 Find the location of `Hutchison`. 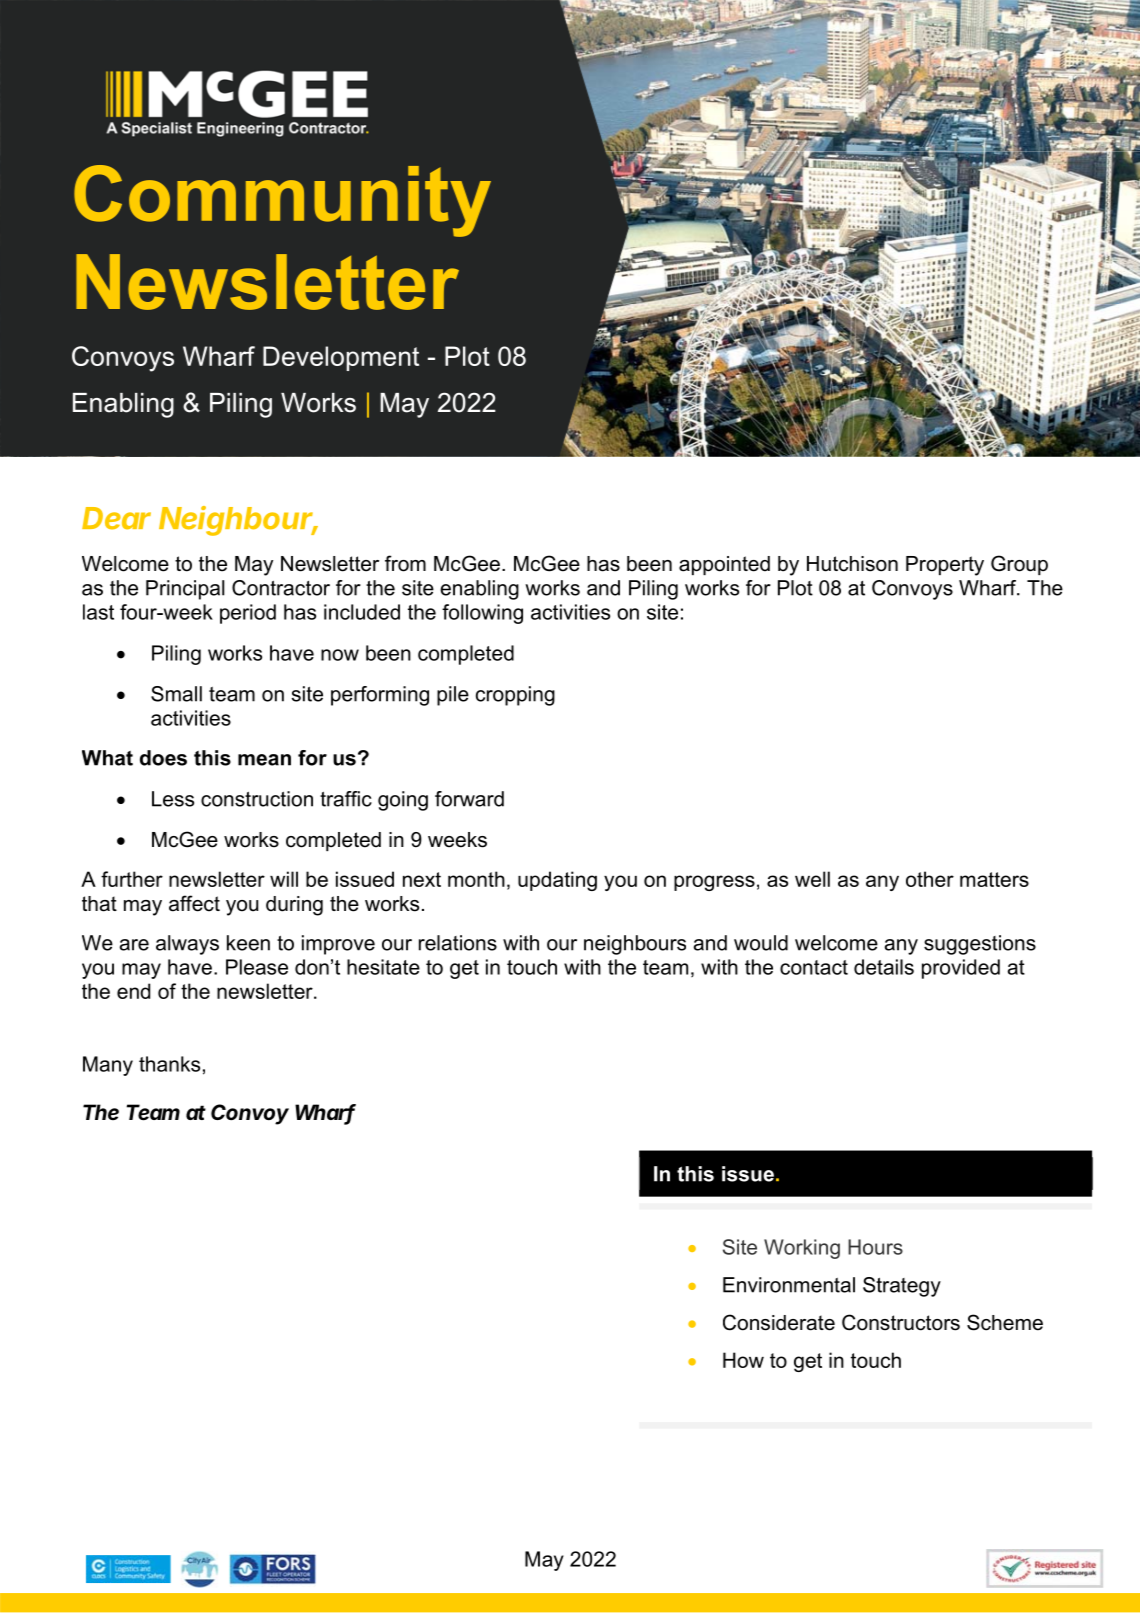

Hutchison is located at coordinates (852, 564).
